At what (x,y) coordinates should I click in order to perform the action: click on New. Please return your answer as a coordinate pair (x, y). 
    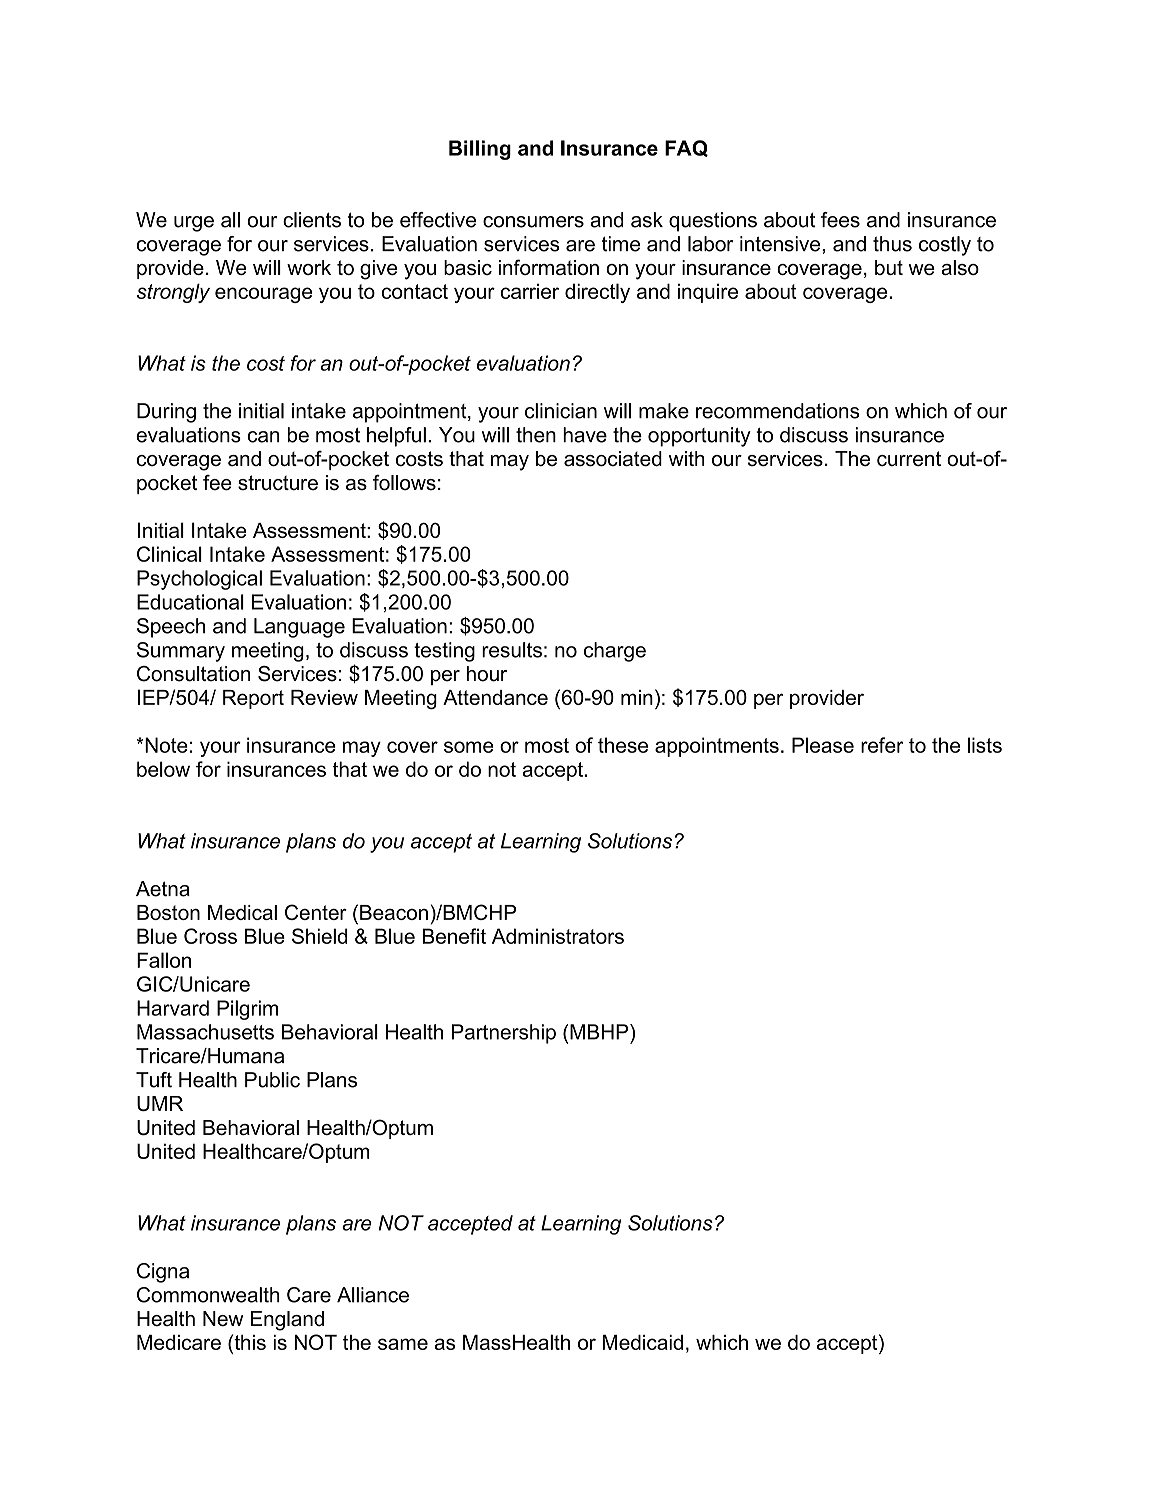
    Looking at the image, I should click on (223, 1319).
